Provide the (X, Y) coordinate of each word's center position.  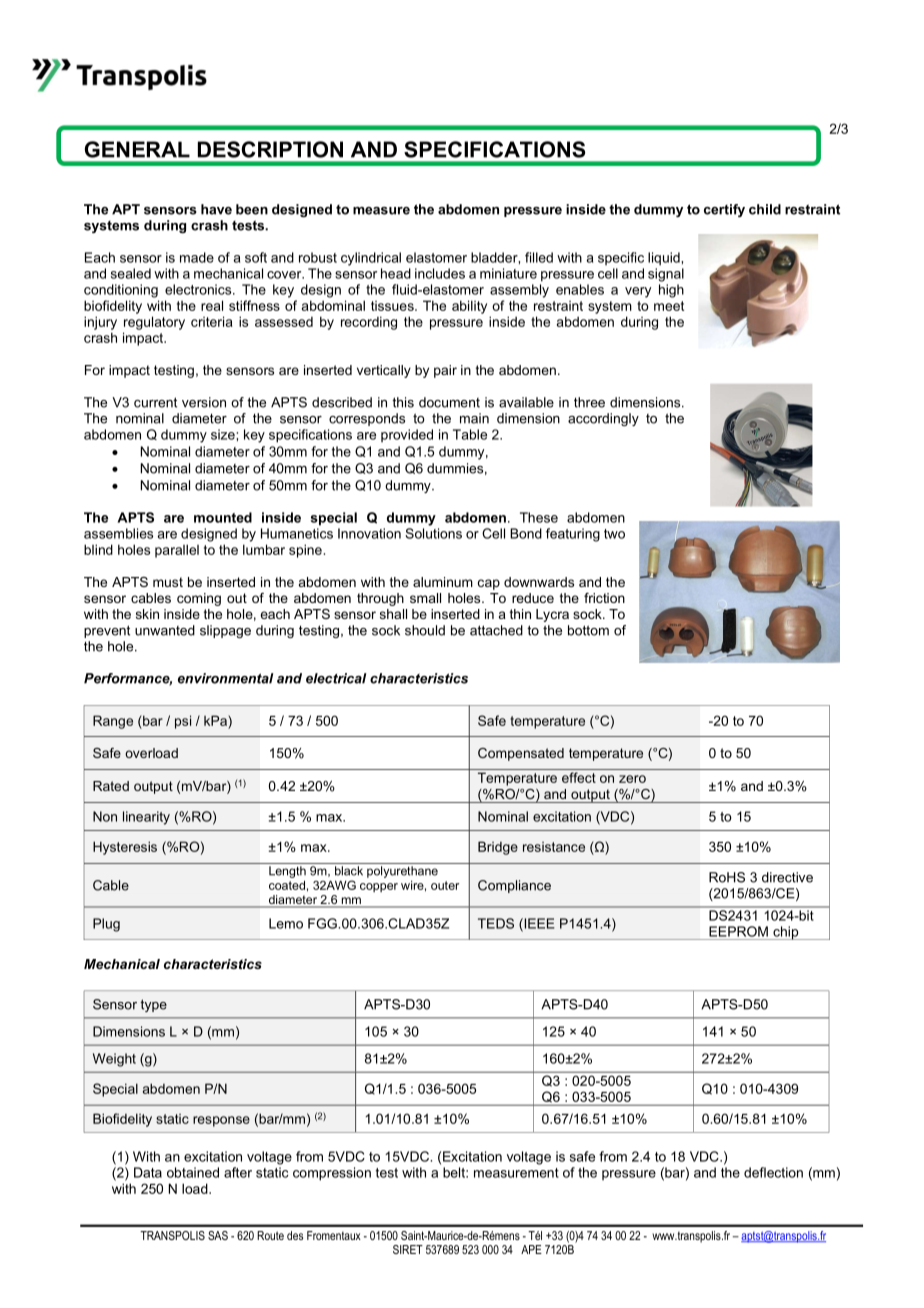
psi (183, 722)
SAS (218, 1235)
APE (531, 1249)
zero (632, 779)
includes (440, 273)
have (216, 209)
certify (724, 210)
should (425, 630)
